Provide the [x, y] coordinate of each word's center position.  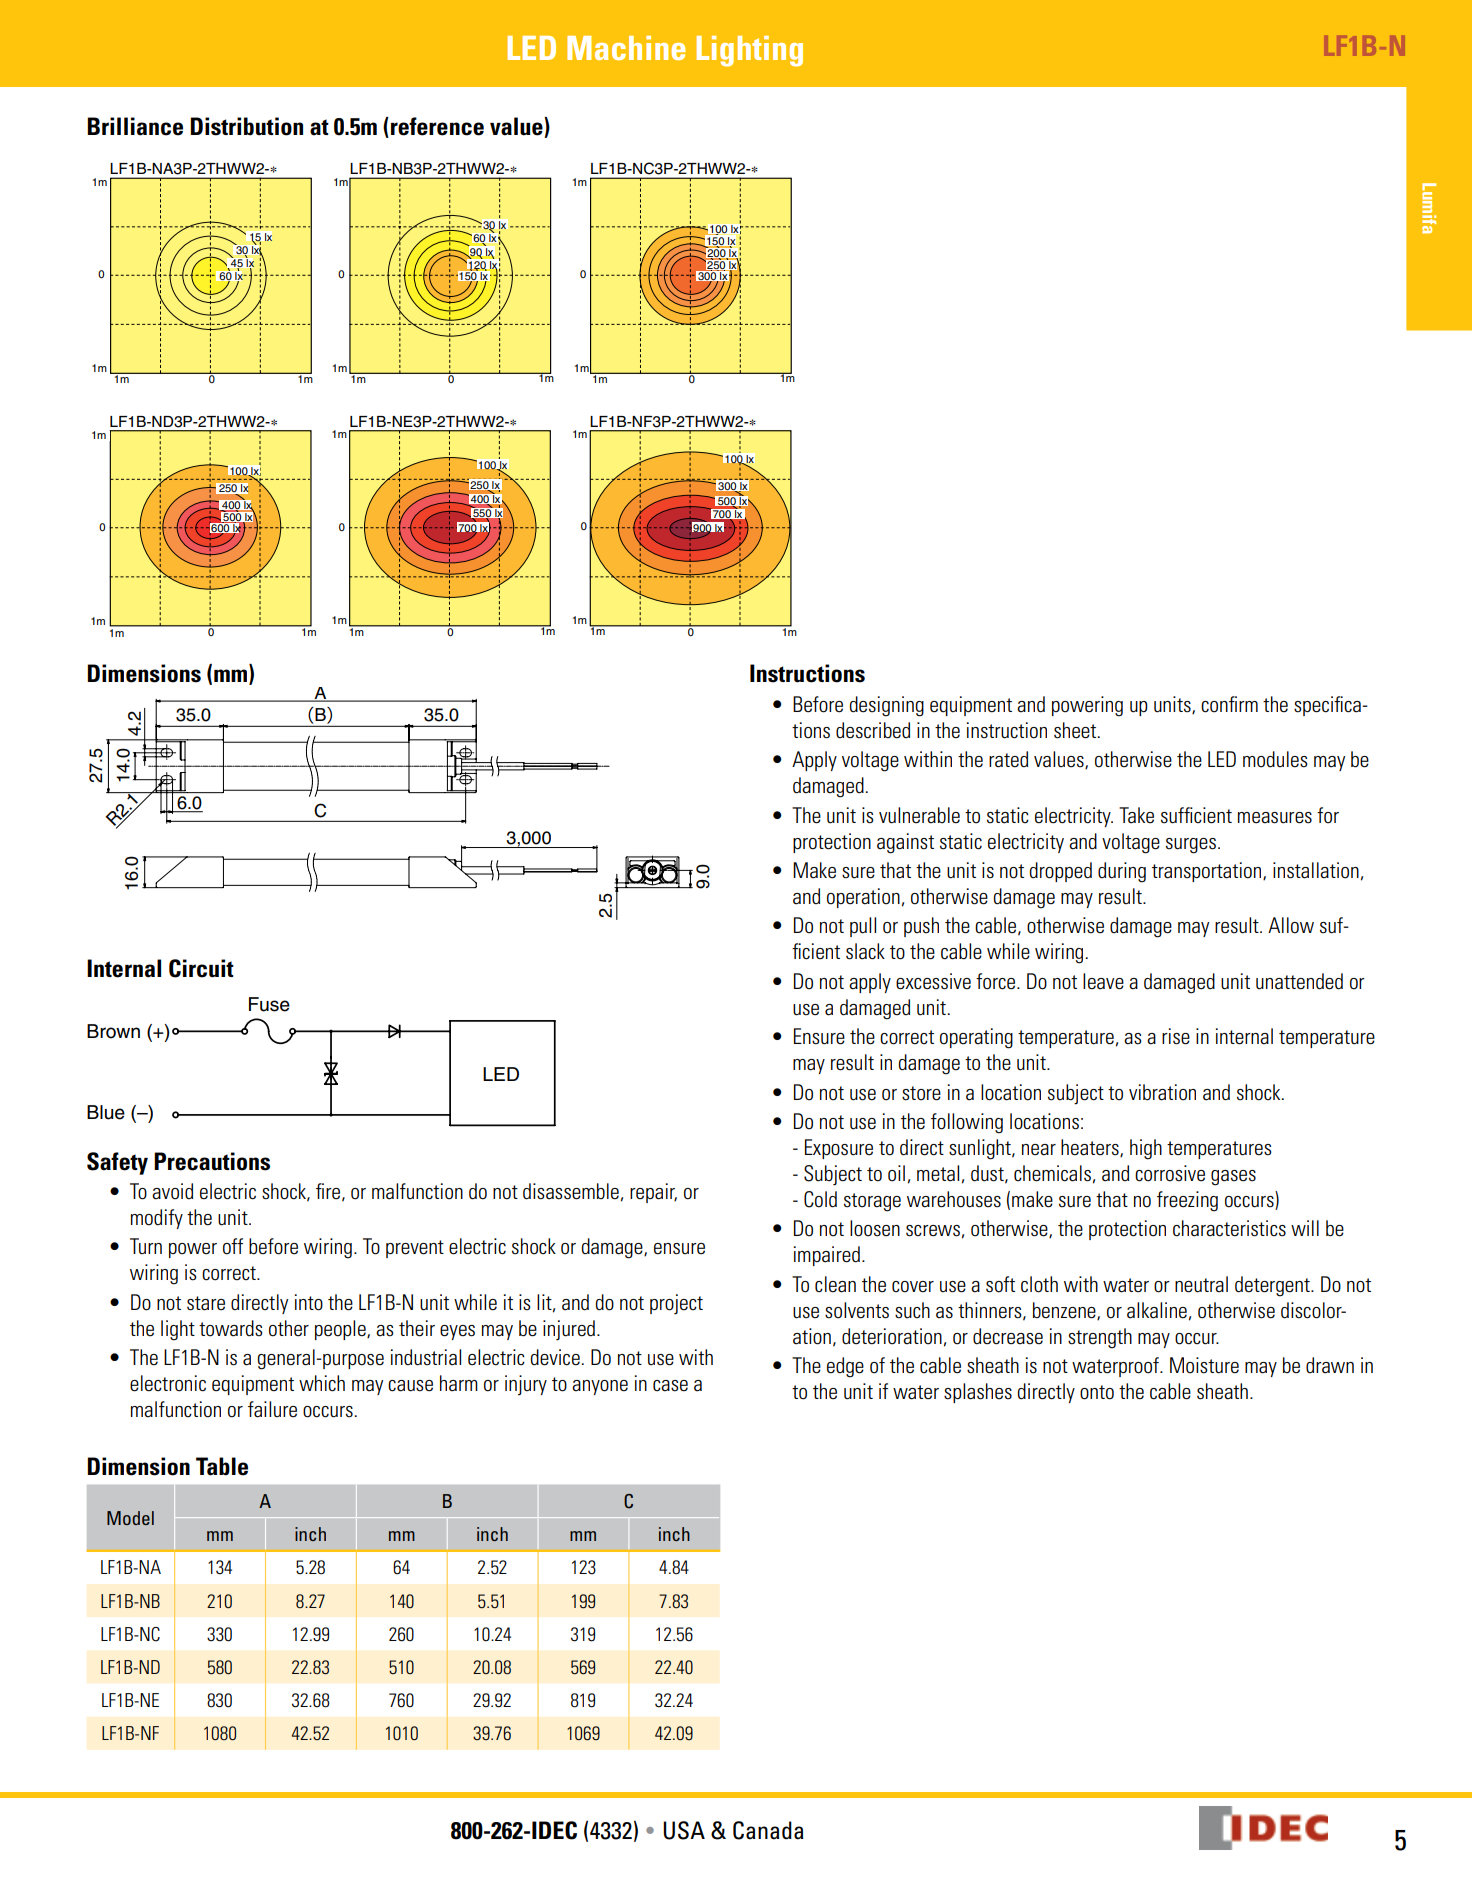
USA [684, 1830]
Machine [626, 48]
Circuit [201, 968]
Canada [768, 1830]
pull [863, 927]
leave [1103, 981]
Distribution [246, 126]
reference [437, 126]
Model [130, 1518]
